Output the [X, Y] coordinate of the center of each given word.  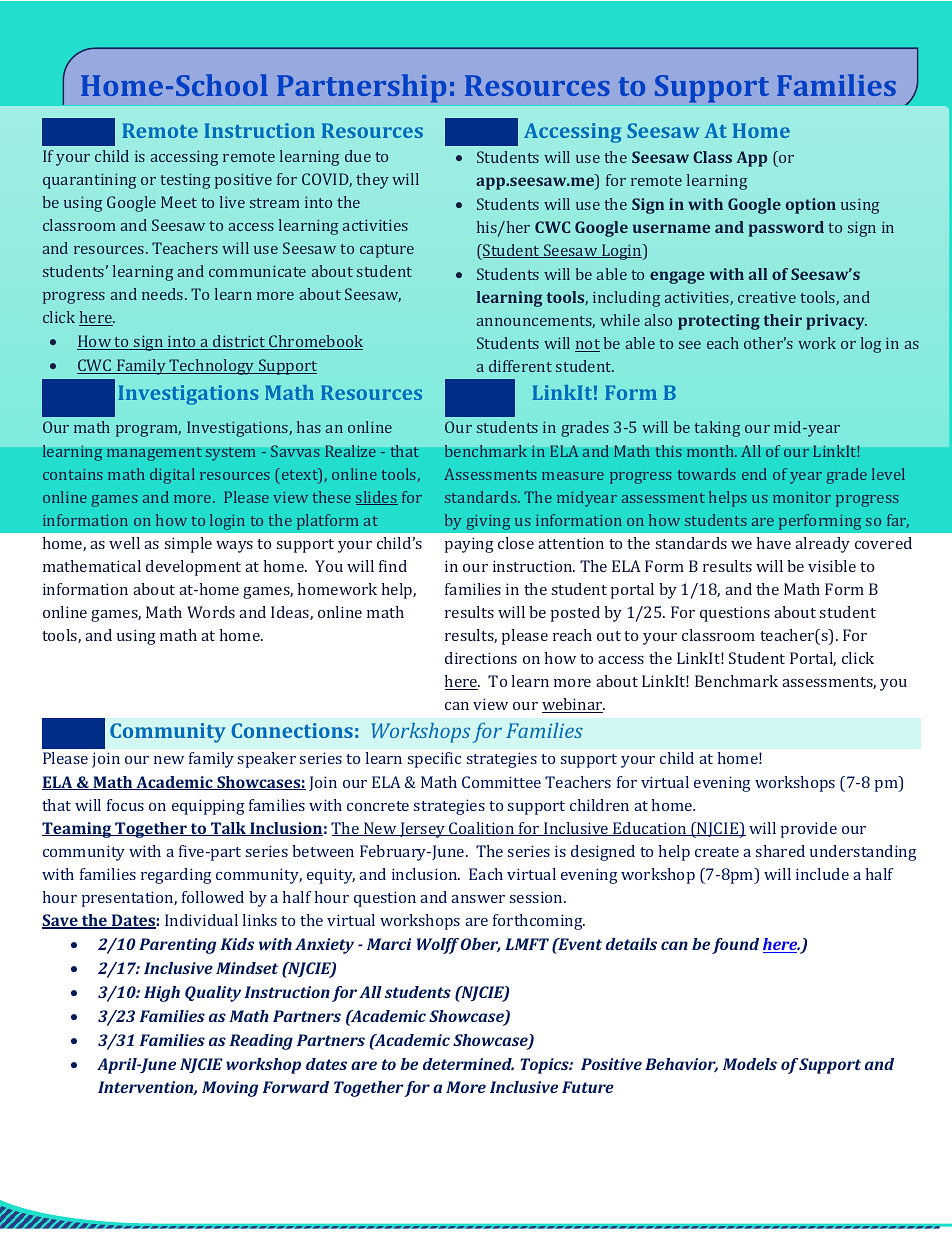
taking [717, 429]
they [372, 181]
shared [780, 851]
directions [481, 658]
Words [211, 612]
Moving [230, 1089]
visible [832, 566]
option [811, 206]
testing [185, 181]
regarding [176, 876]
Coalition [482, 829]
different [520, 366]
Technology [212, 367]
